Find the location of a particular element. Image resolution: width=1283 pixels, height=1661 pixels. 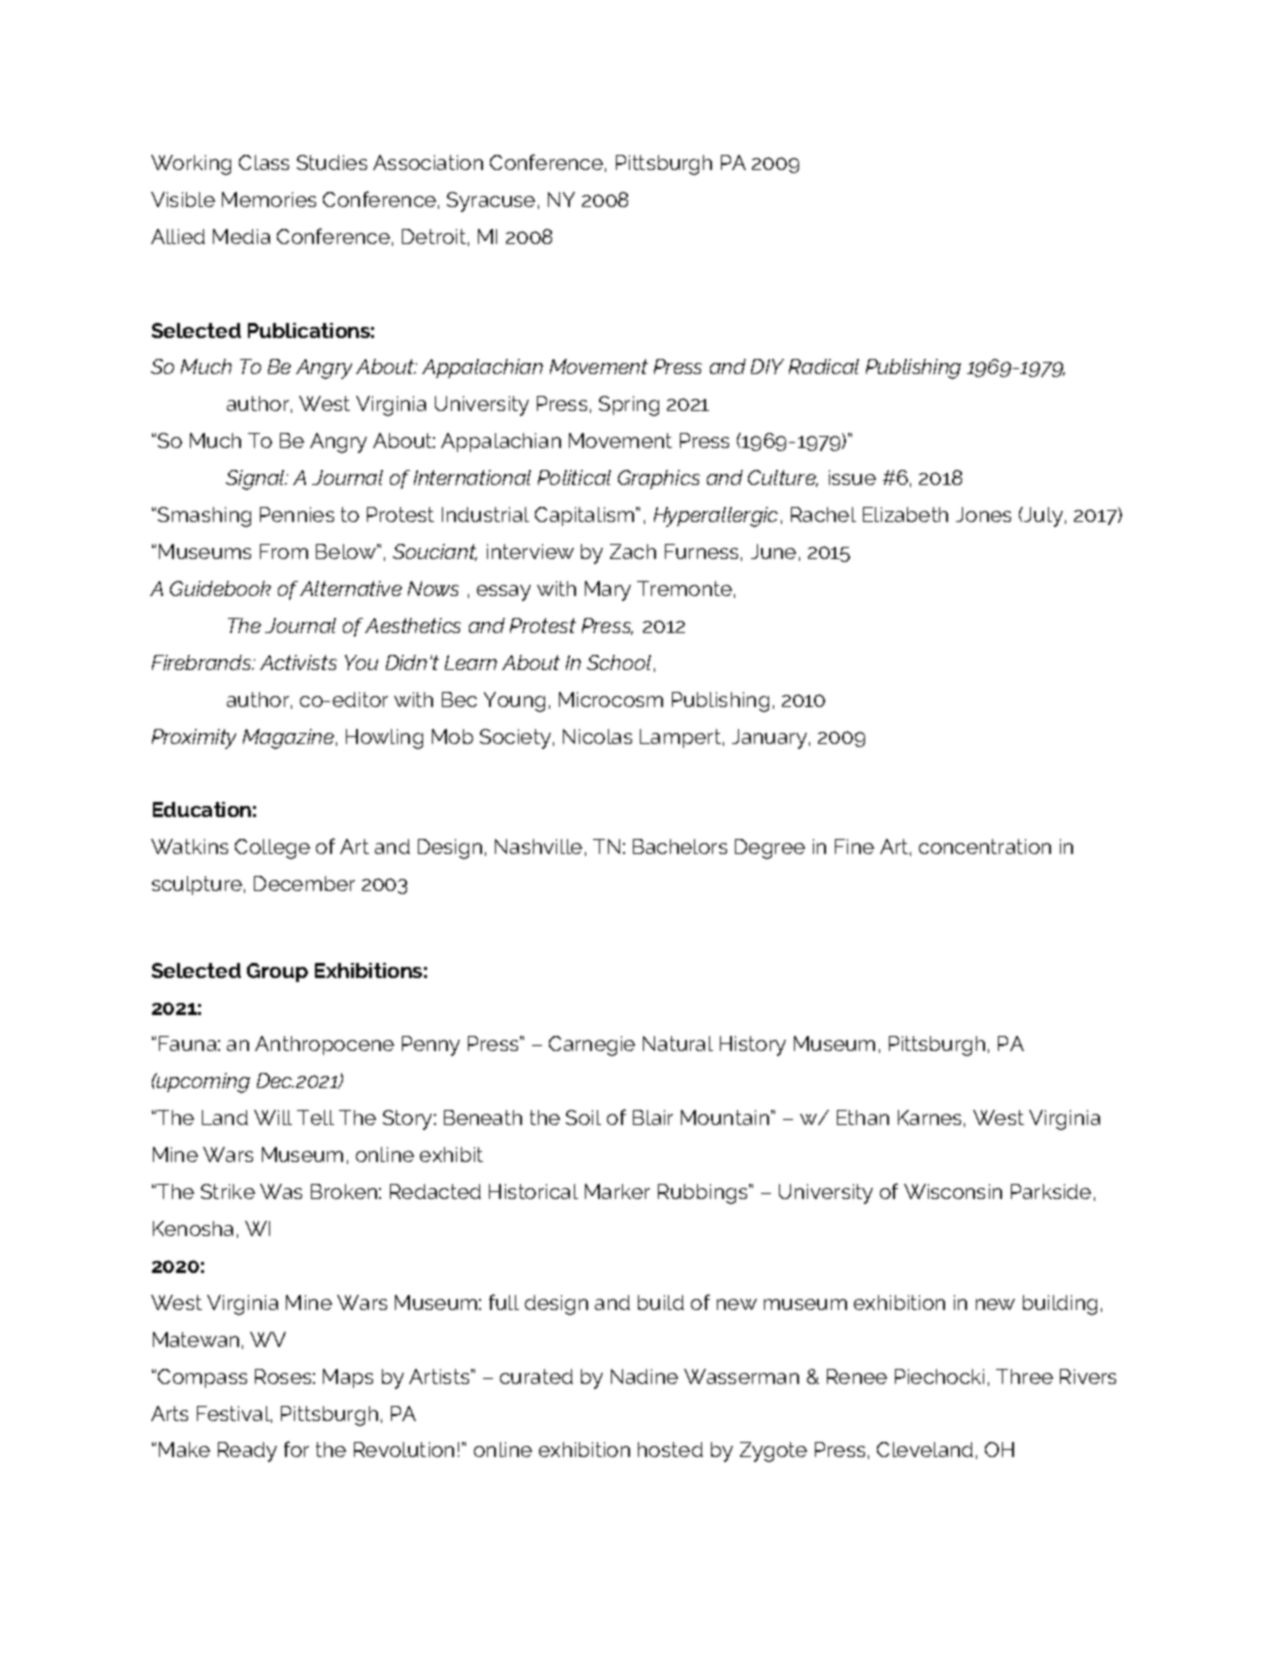

Pennies is located at coordinates (297, 514).
